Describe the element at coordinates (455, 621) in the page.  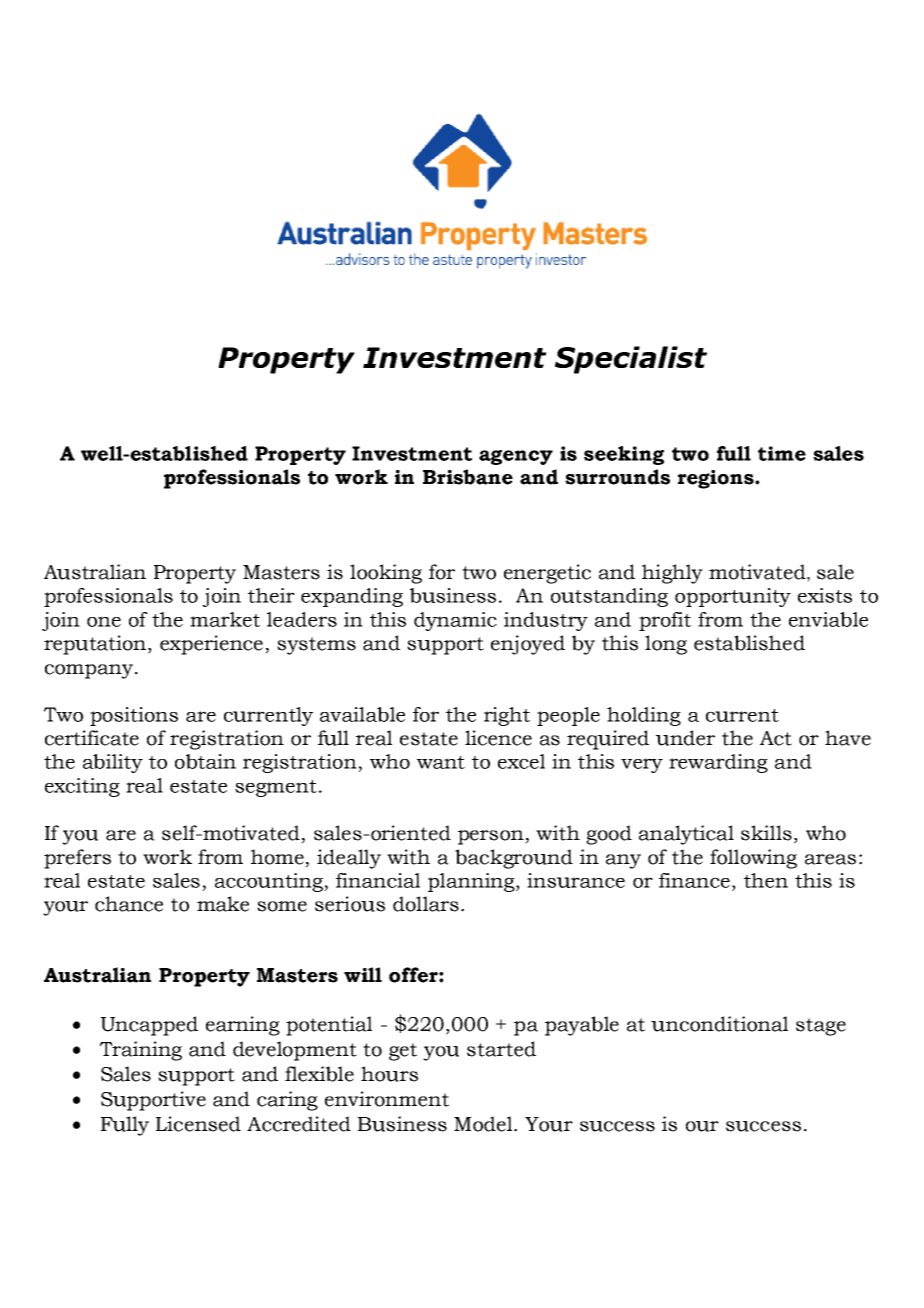
I see `dynamic` at that location.
